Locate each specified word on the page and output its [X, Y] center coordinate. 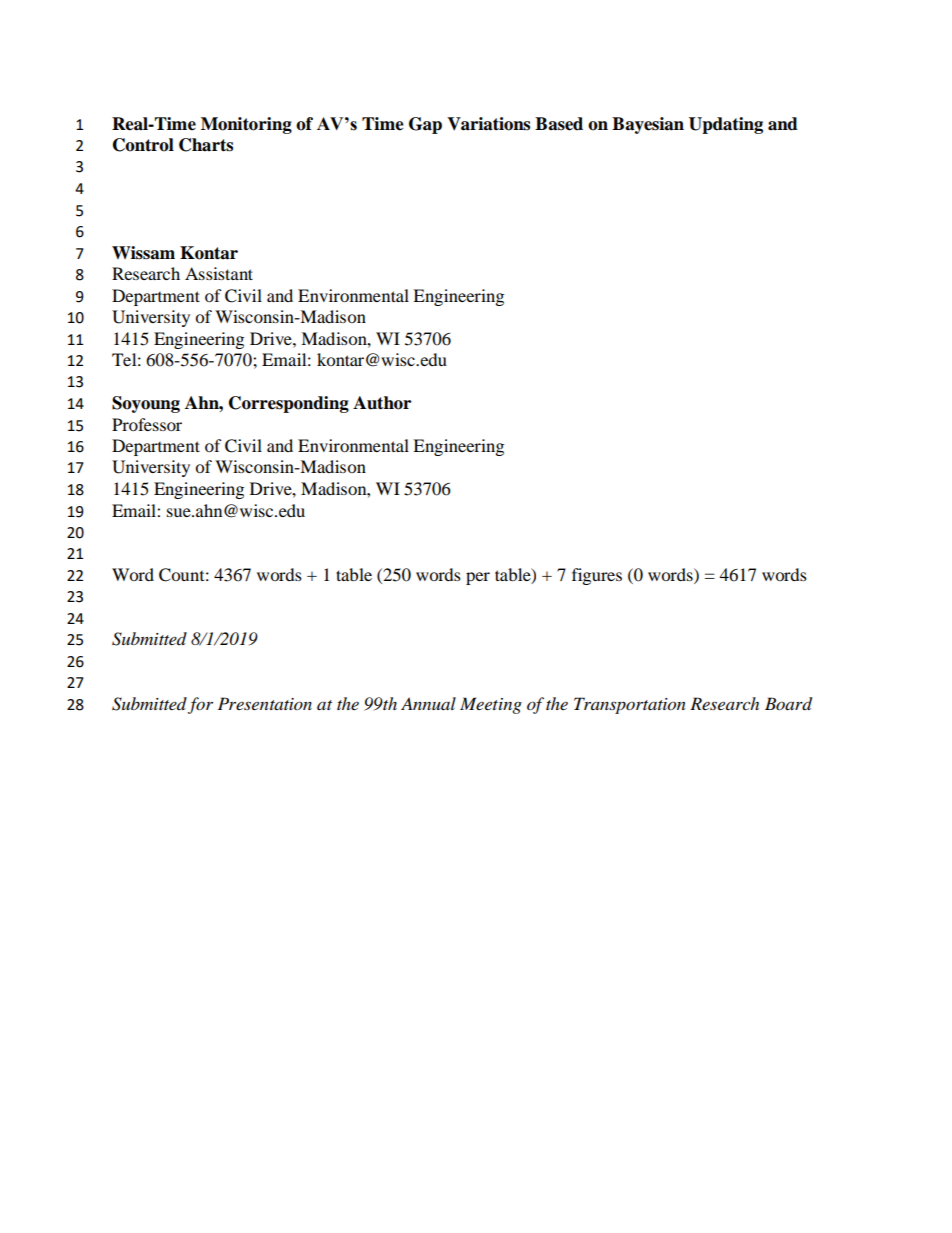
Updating [726, 125]
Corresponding [289, 404]
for [200, 705]
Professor [147, 424]
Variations [488, 124]
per [478, 578]
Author [382, 403]
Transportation [630, 705]
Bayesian [648, 125]
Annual [428, 703]
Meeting [491, 705]
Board [788, 704]
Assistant [219, 273]
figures [597, 576]
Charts [206, 145]
